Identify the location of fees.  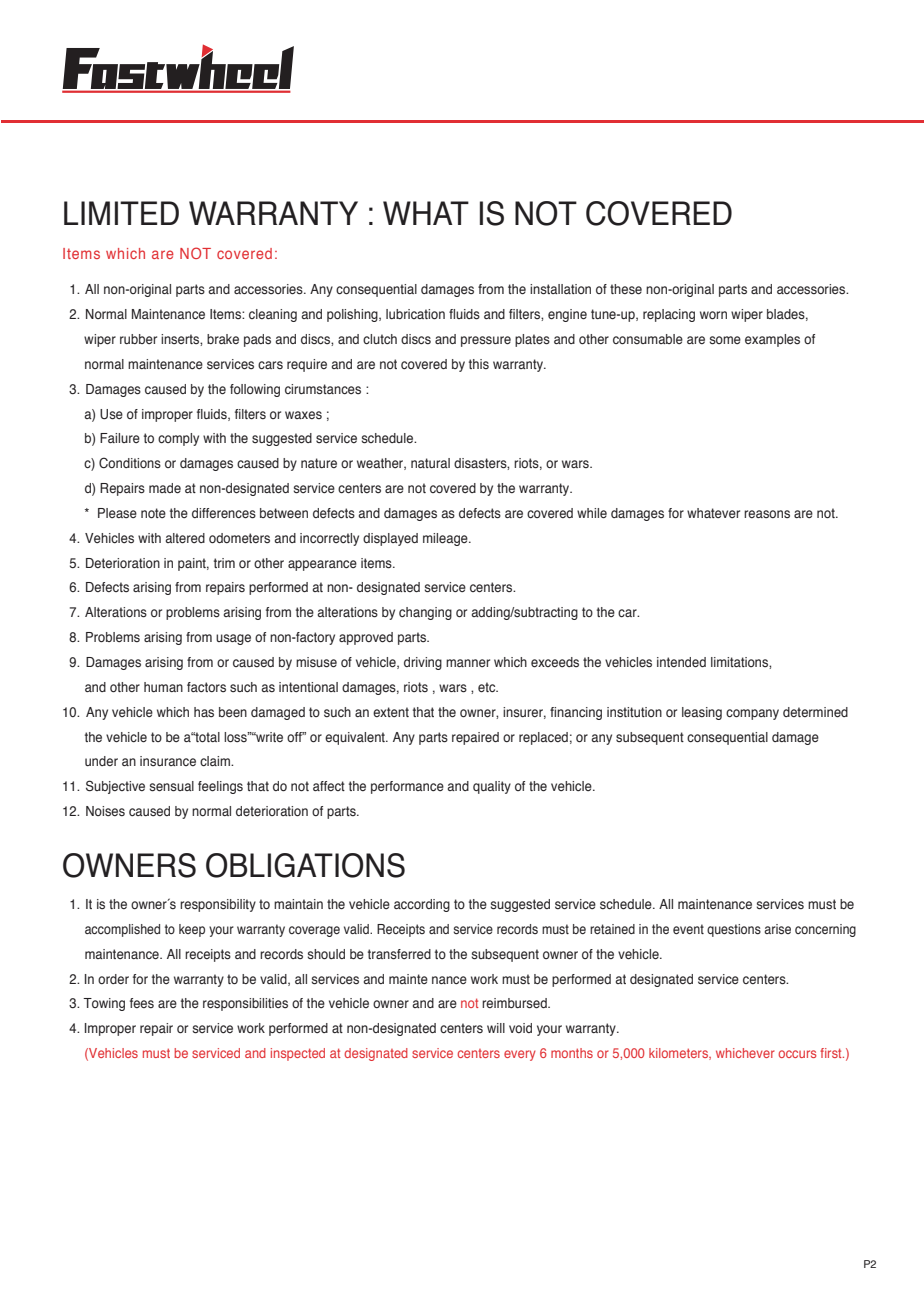
(142, 1003).
